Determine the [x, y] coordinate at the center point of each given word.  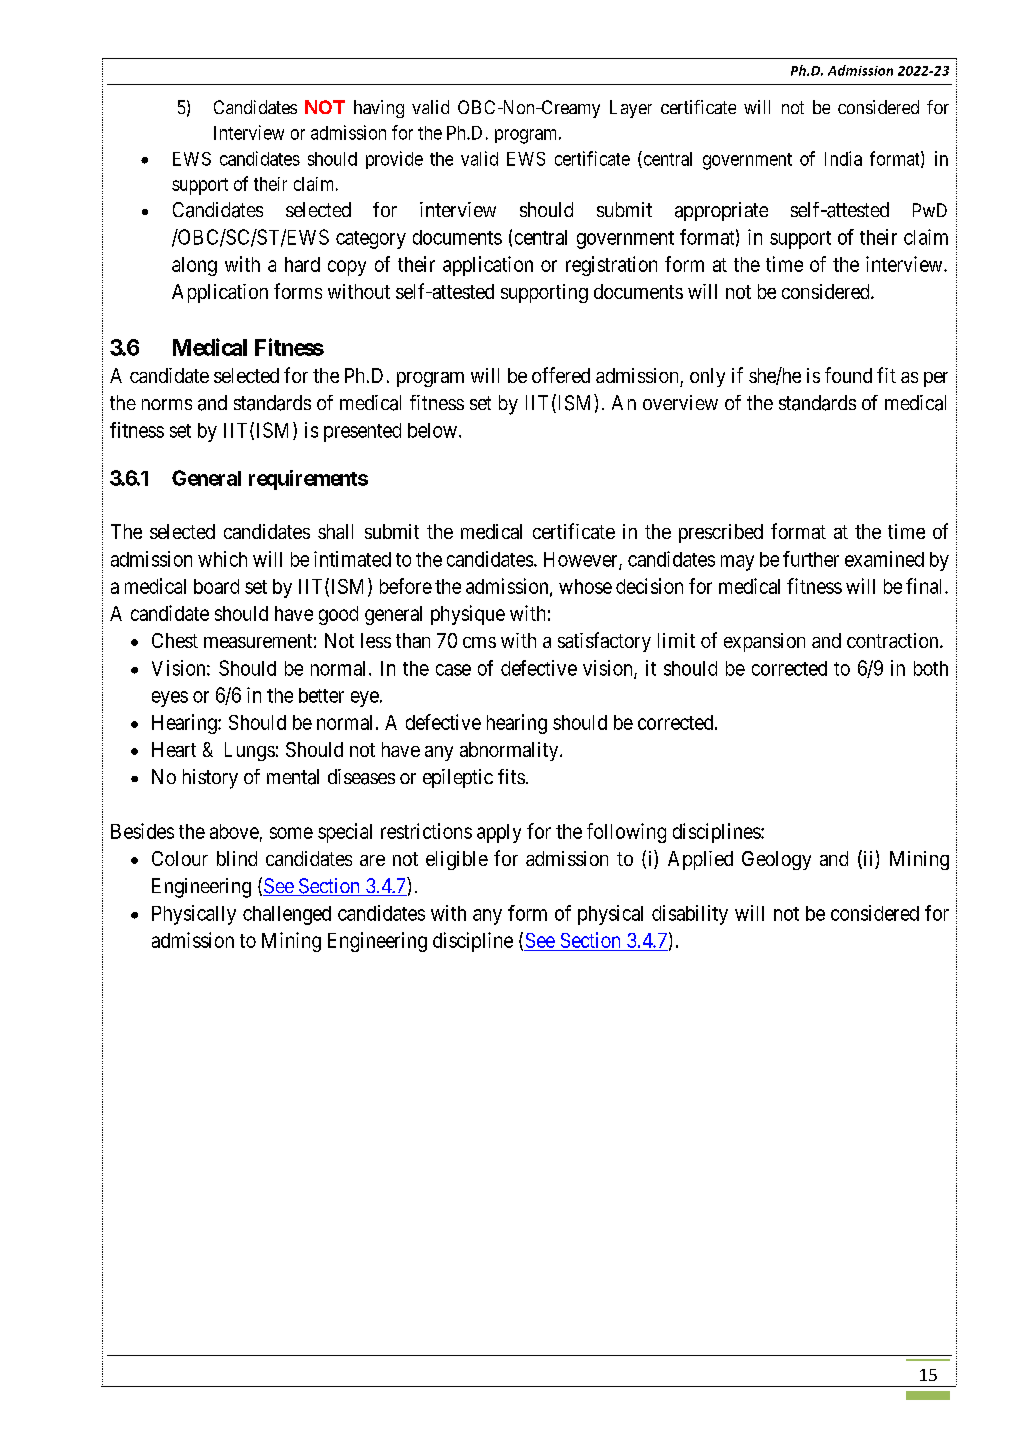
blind [237, 858]
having [379, 109]
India [843, 158]
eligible [457, 860]
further [811, 559]
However [582, 560]
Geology [776, 860]
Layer [631, 109]
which [222, 559]
